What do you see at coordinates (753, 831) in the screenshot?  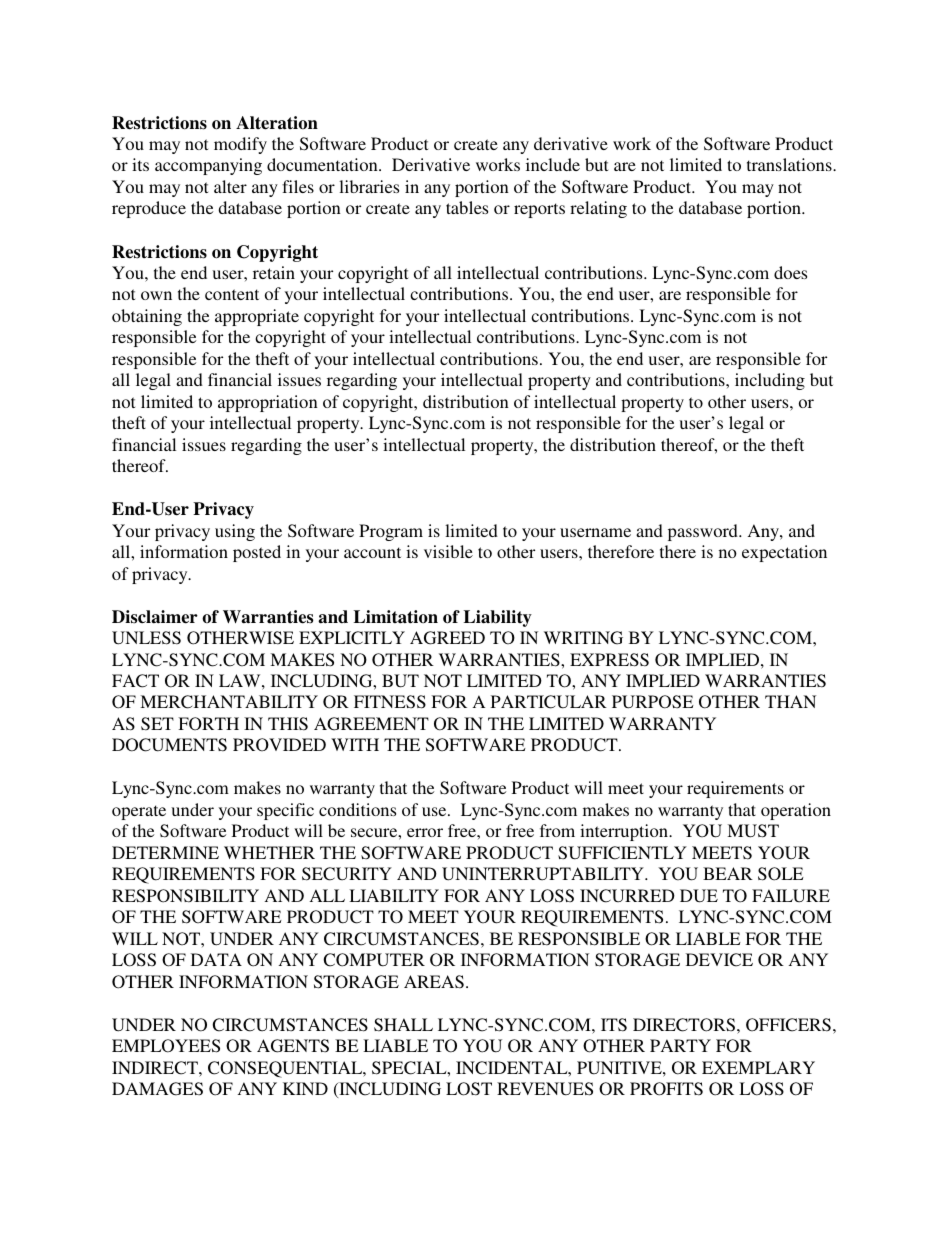 I see `MUST` at bounding box center [753, 831].
